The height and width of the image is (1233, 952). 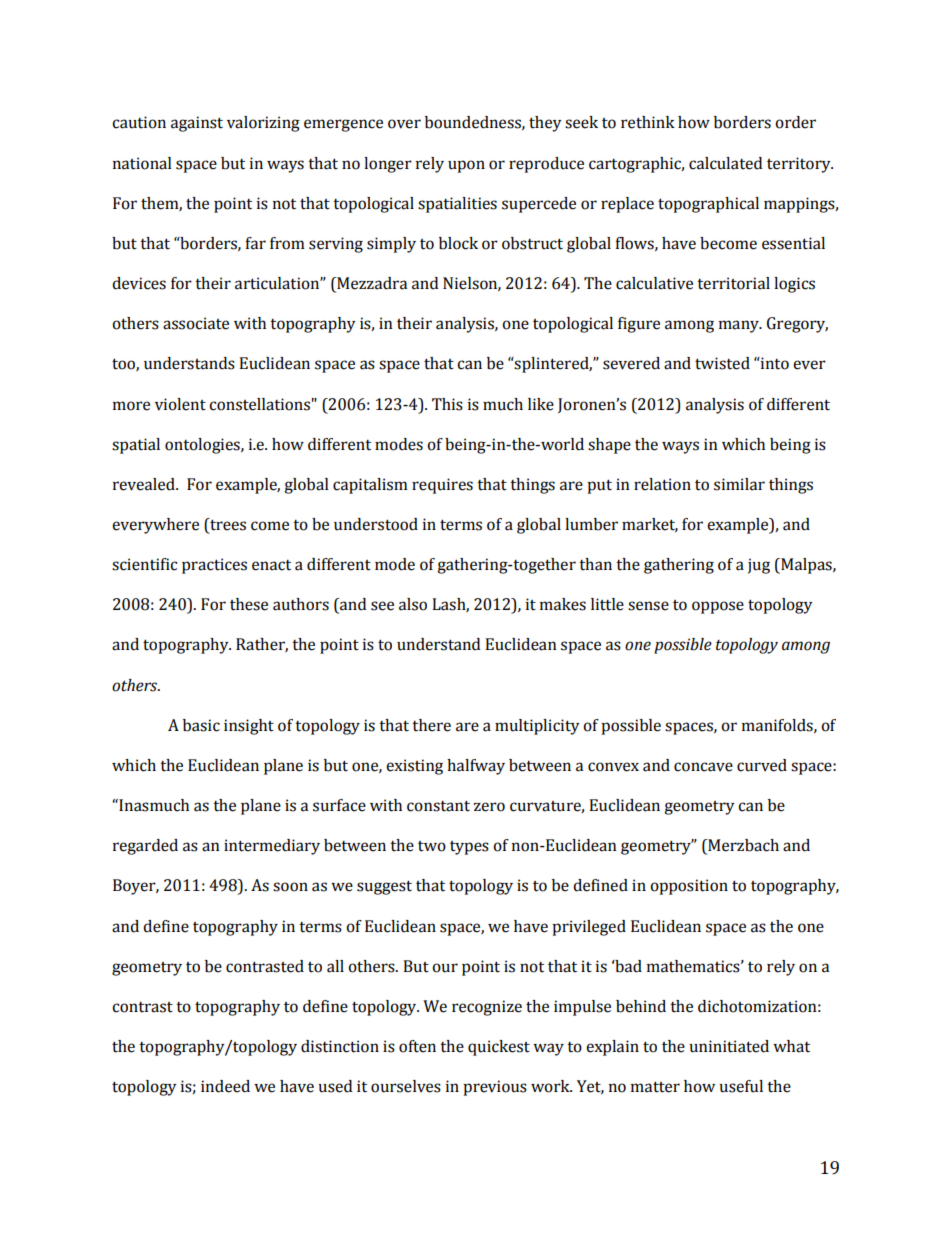 What do you see at coordinates (447, 404) in the image?
I see `This` at bounding box center [447, 404].
